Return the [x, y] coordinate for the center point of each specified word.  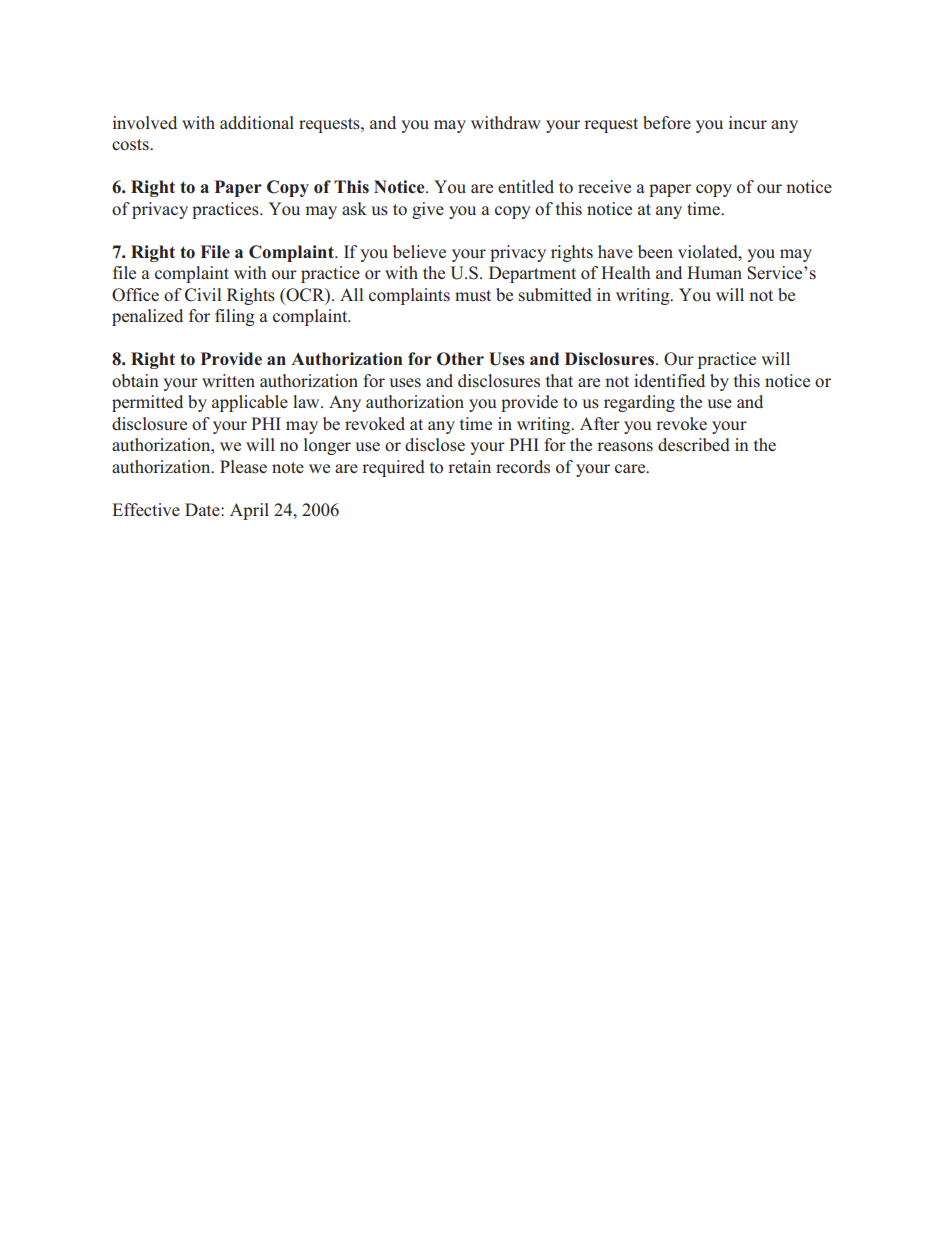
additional [257, 122]
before [667, 123]
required [393, 468]
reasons [625, 447]
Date [203, 509]
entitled [526, 186]
